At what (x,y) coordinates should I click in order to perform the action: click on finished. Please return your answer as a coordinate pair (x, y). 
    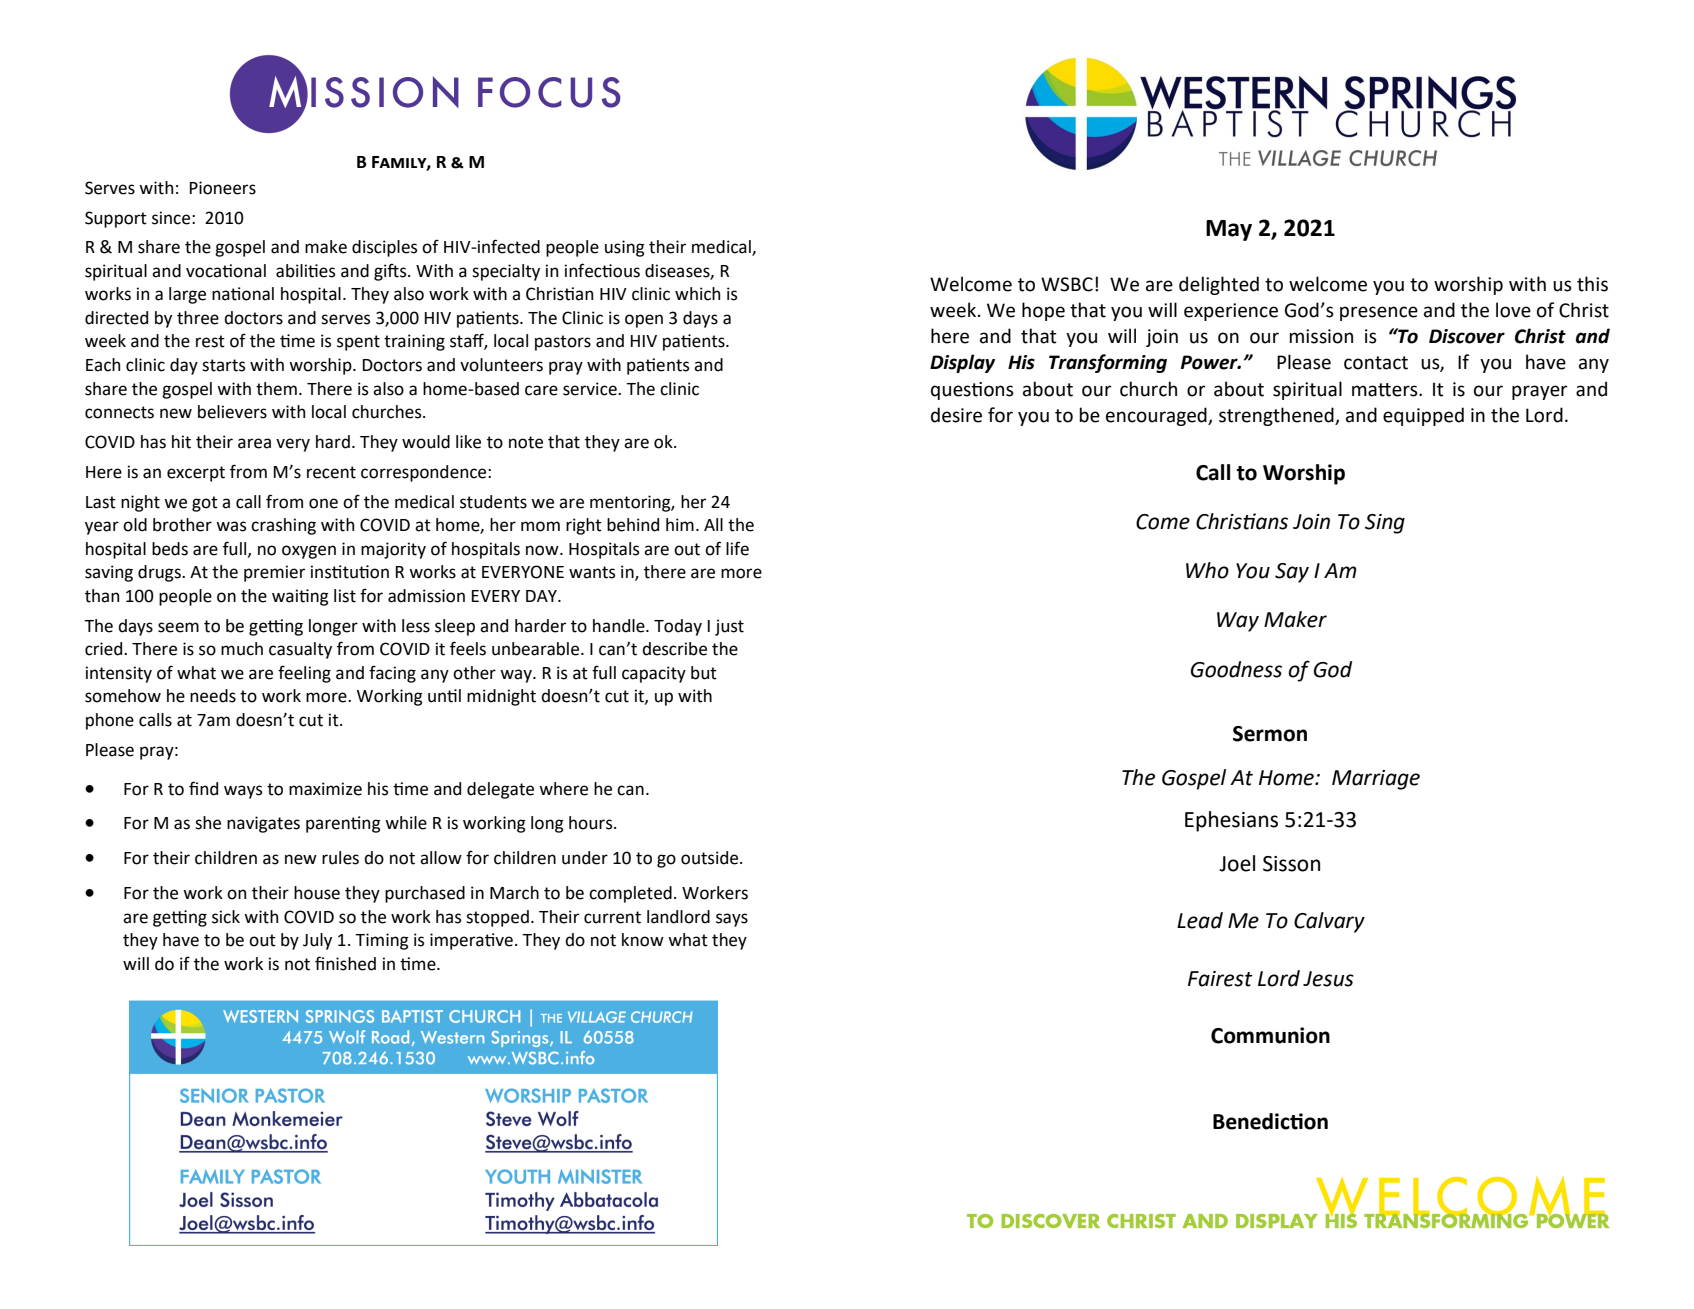
    Looking at the image, I should click on (345, 963).
